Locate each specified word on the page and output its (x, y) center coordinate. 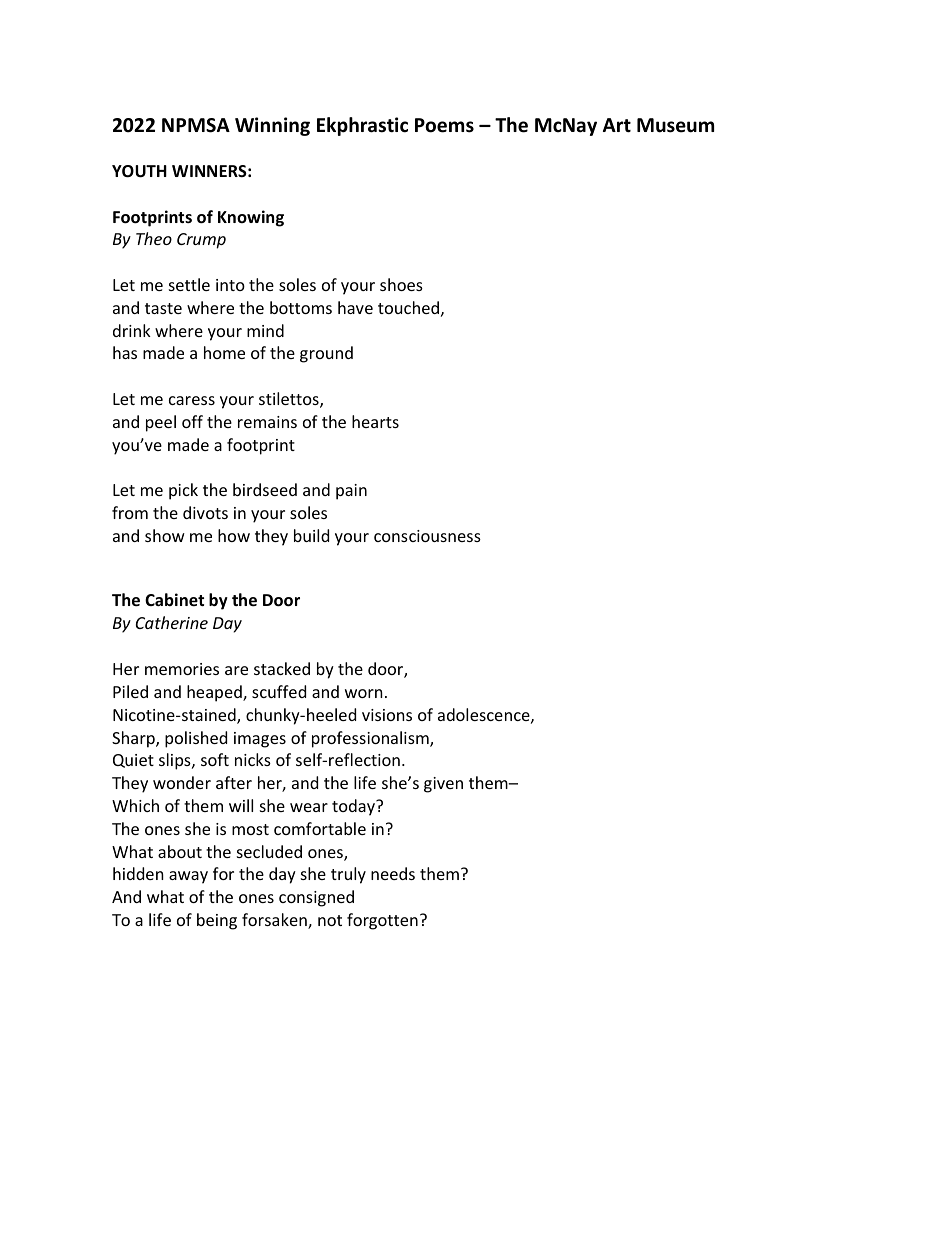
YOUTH (139, 171)
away (188, 877)
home (224, 352)
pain (351, 492)
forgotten (382, 921)
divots (205, 512)
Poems (444, 125)
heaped (215, 693)
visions (387, 715)
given (443, 785)
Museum (675, 125)
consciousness (427, 536)
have (355, 307)
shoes (401, 284)
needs (393, 873)
